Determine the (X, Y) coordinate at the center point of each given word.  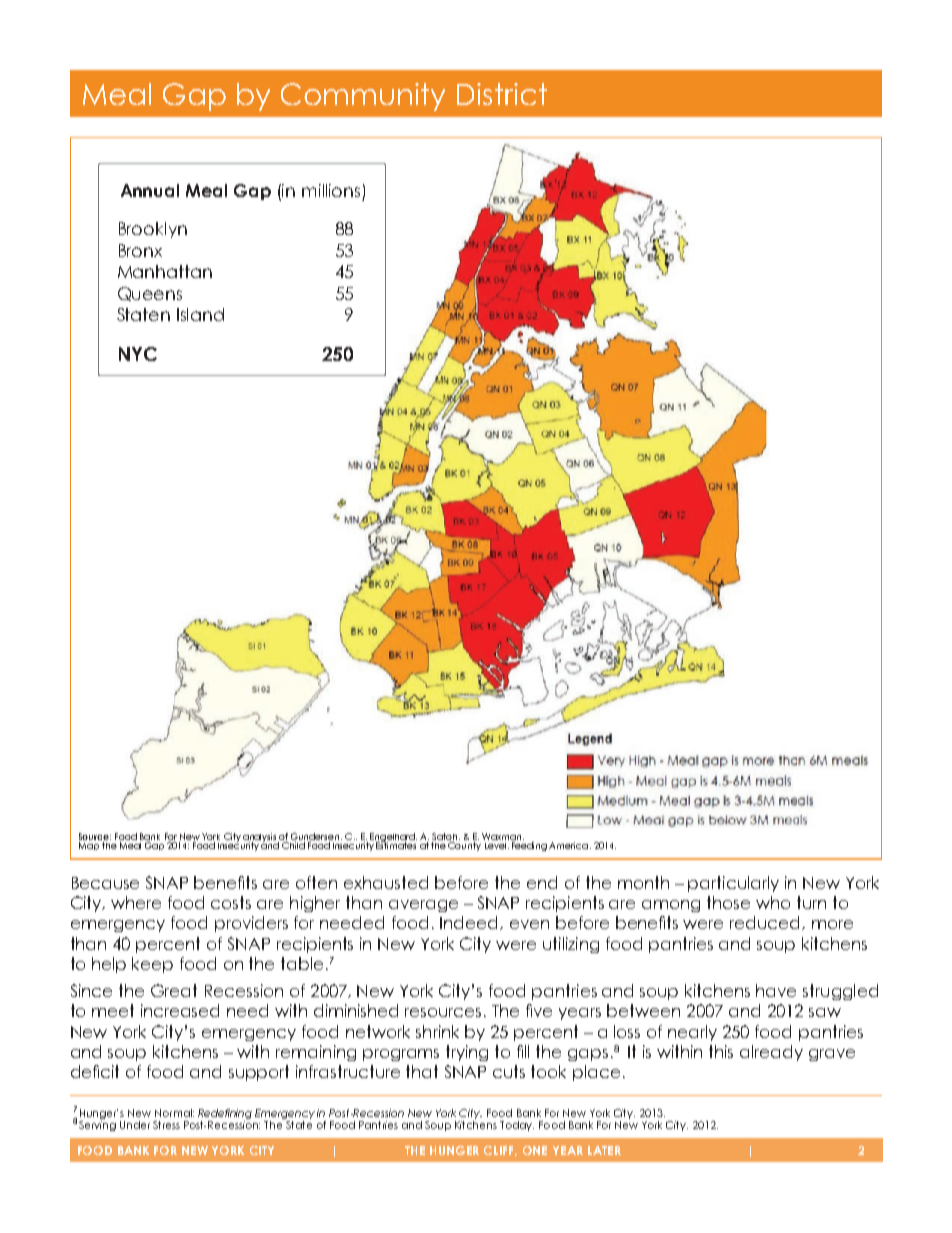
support (259, 1073)
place (596, 1073)
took (548, 1071)
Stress (166, 1125)
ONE (535, 1150)
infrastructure (348, 1071)
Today (517, 1126)
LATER (604, 1150)
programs (401, 1055)
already (771, 1053)
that (422, 1071)
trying (467, 1053)
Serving (97, 1124)
